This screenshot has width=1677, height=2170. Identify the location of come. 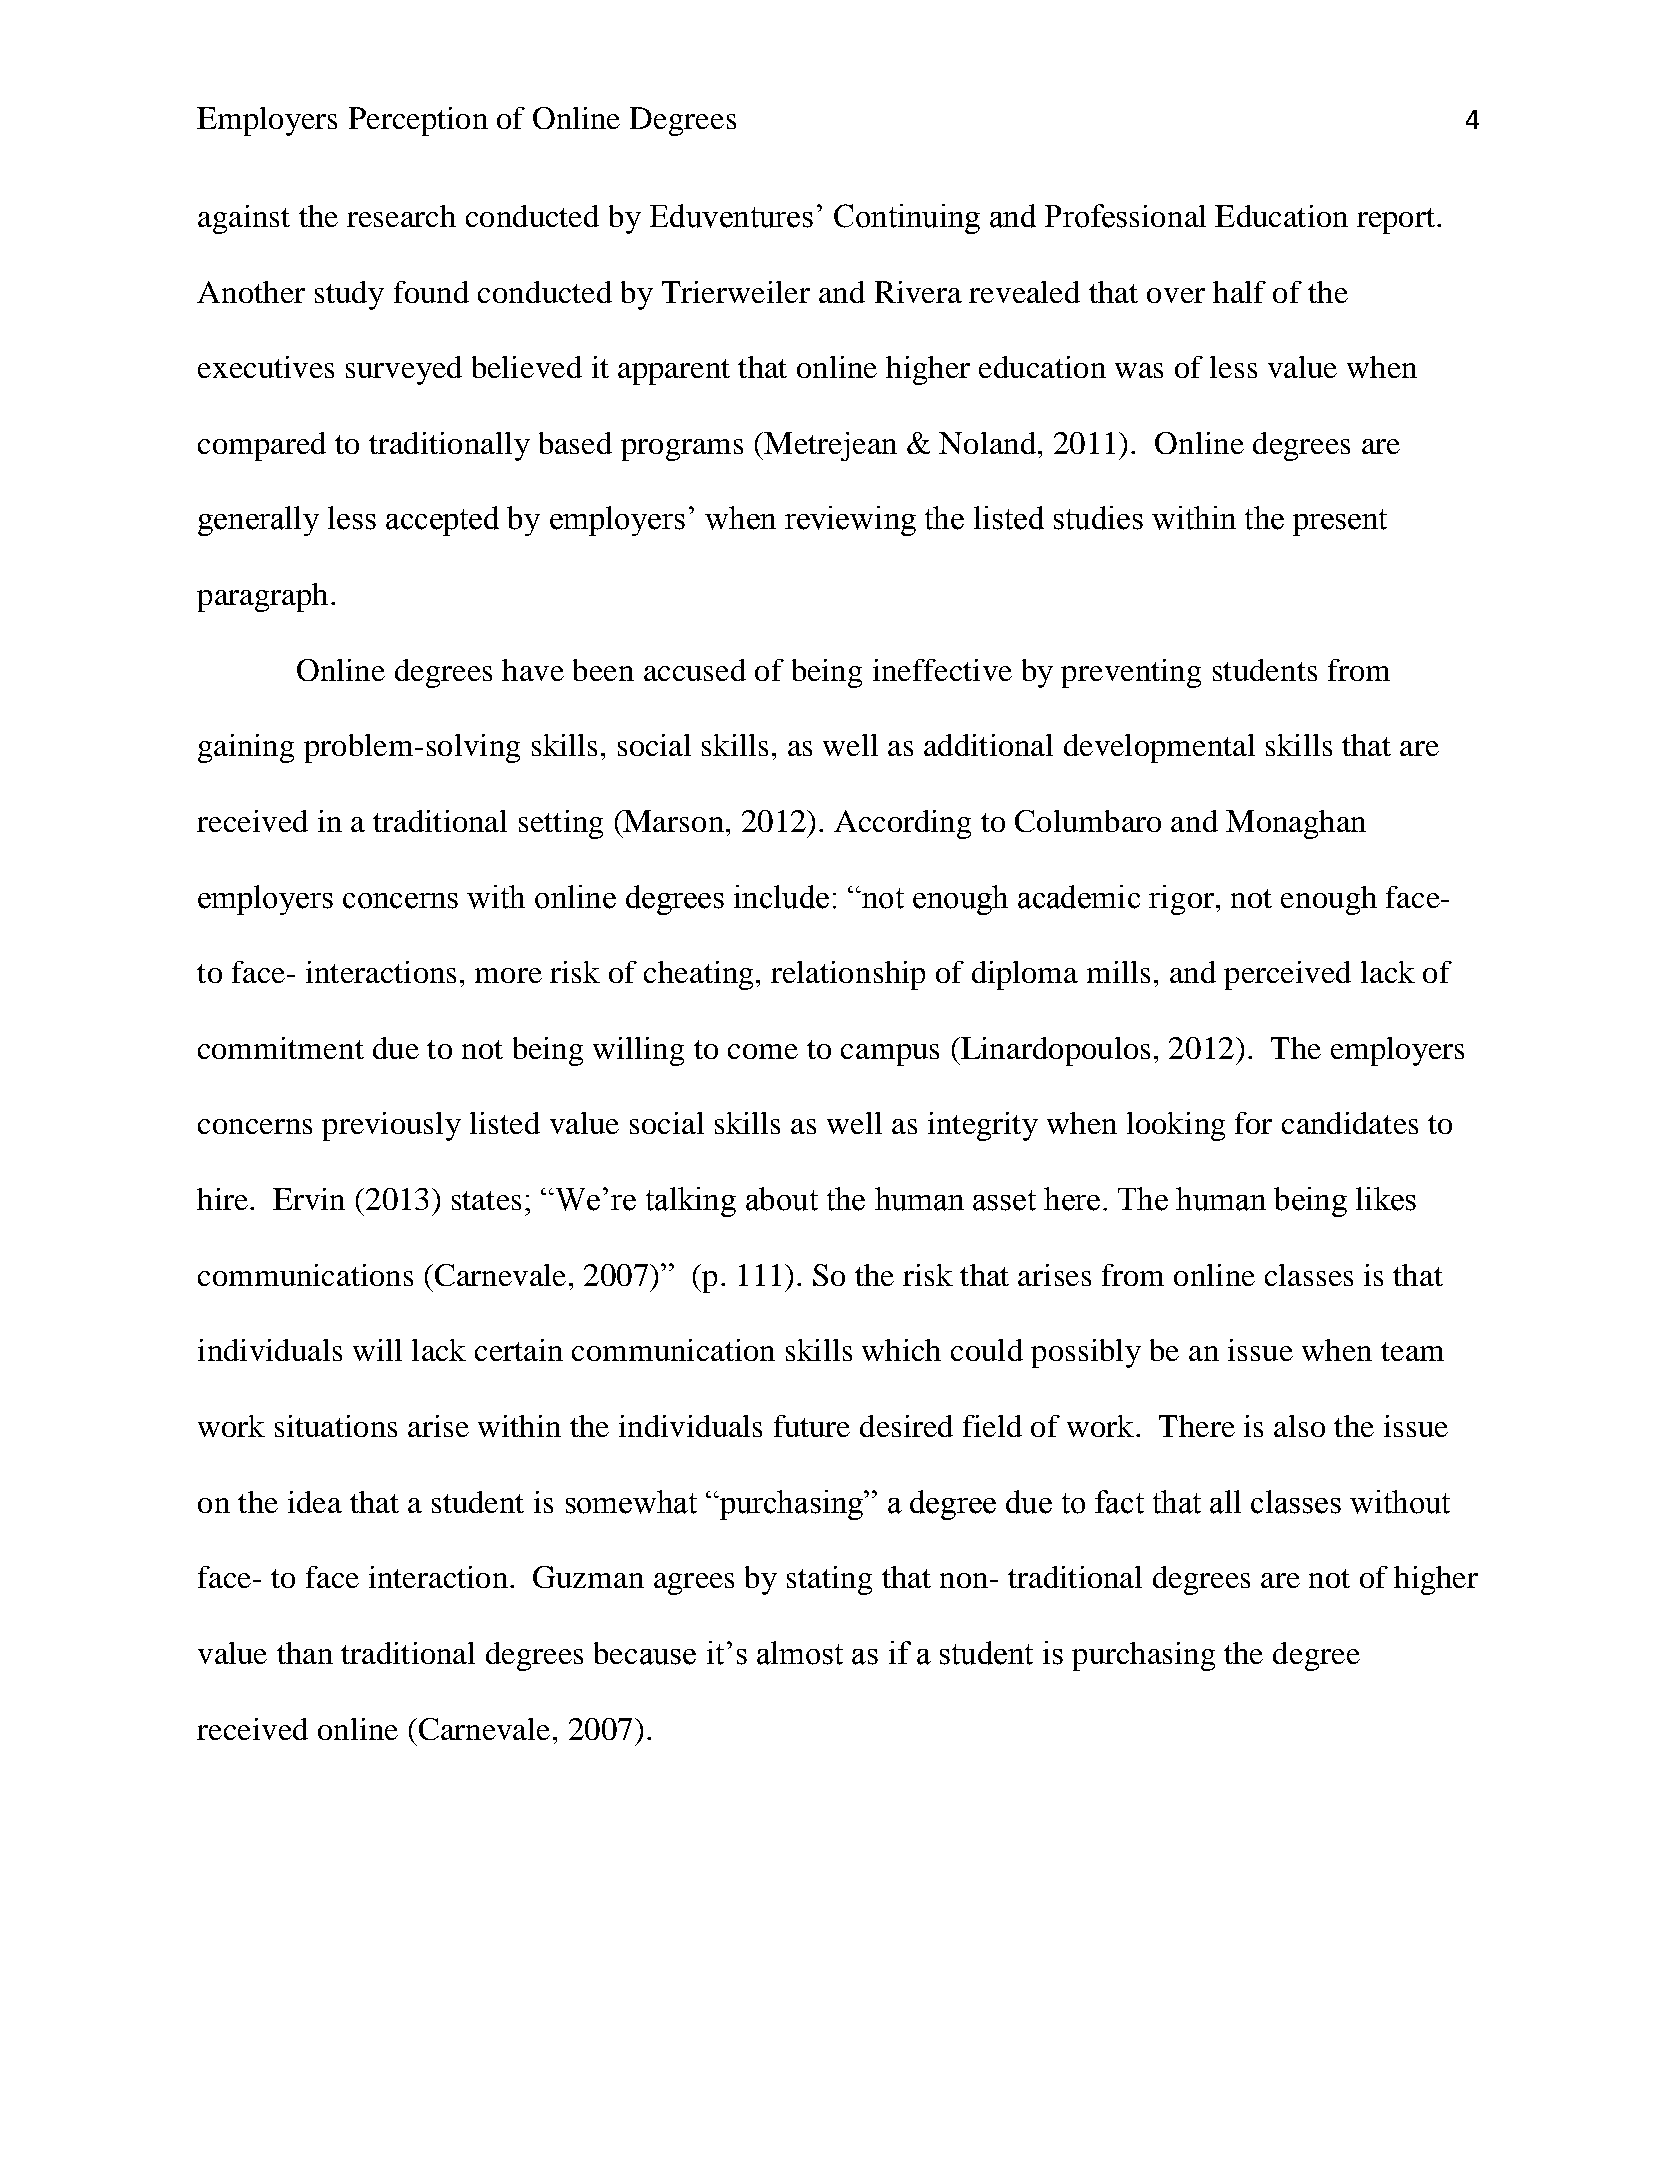
(763, 1051).
